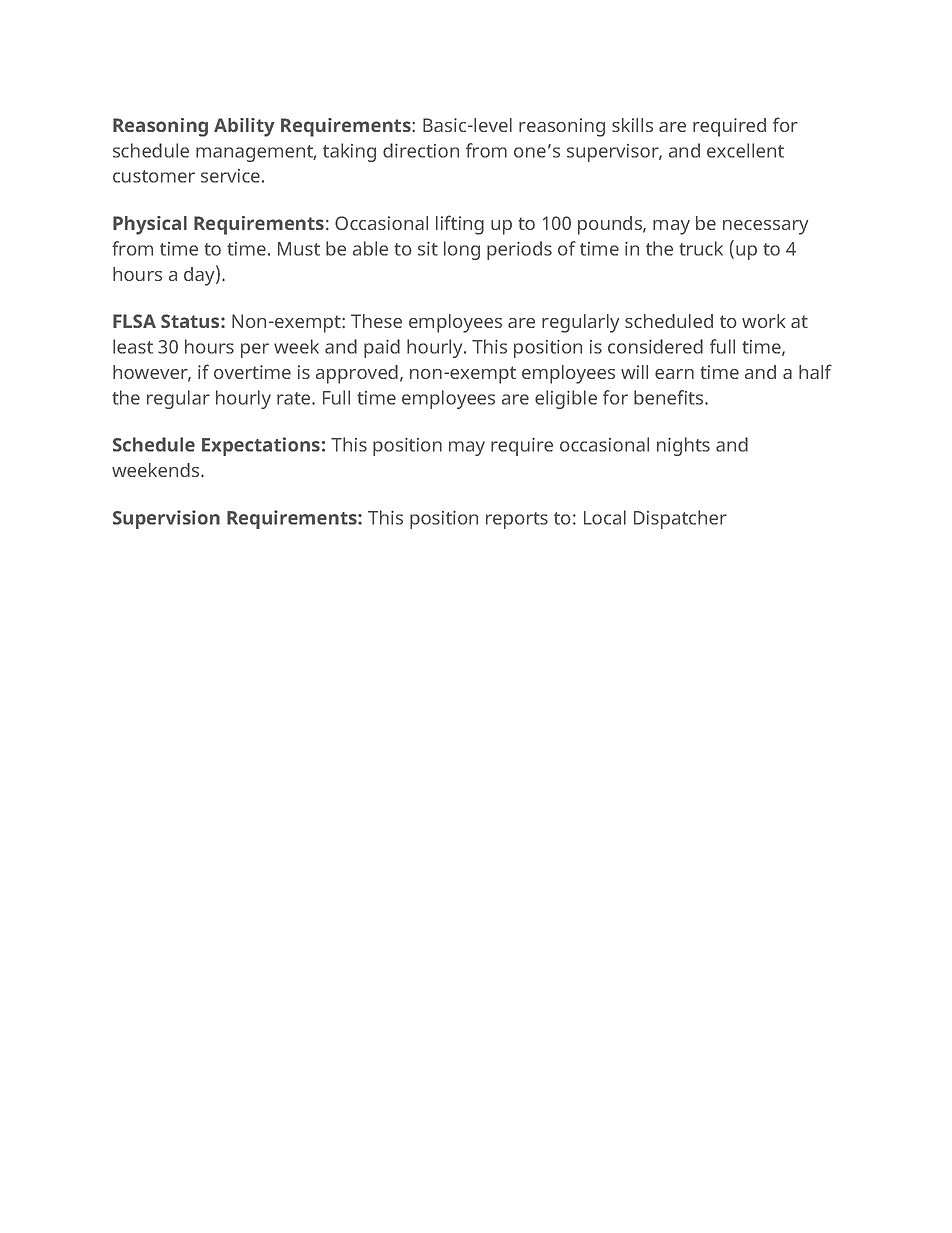 The height and width of the screenshot is (1233, 952). I want to click on direction, so click(421, 150).
